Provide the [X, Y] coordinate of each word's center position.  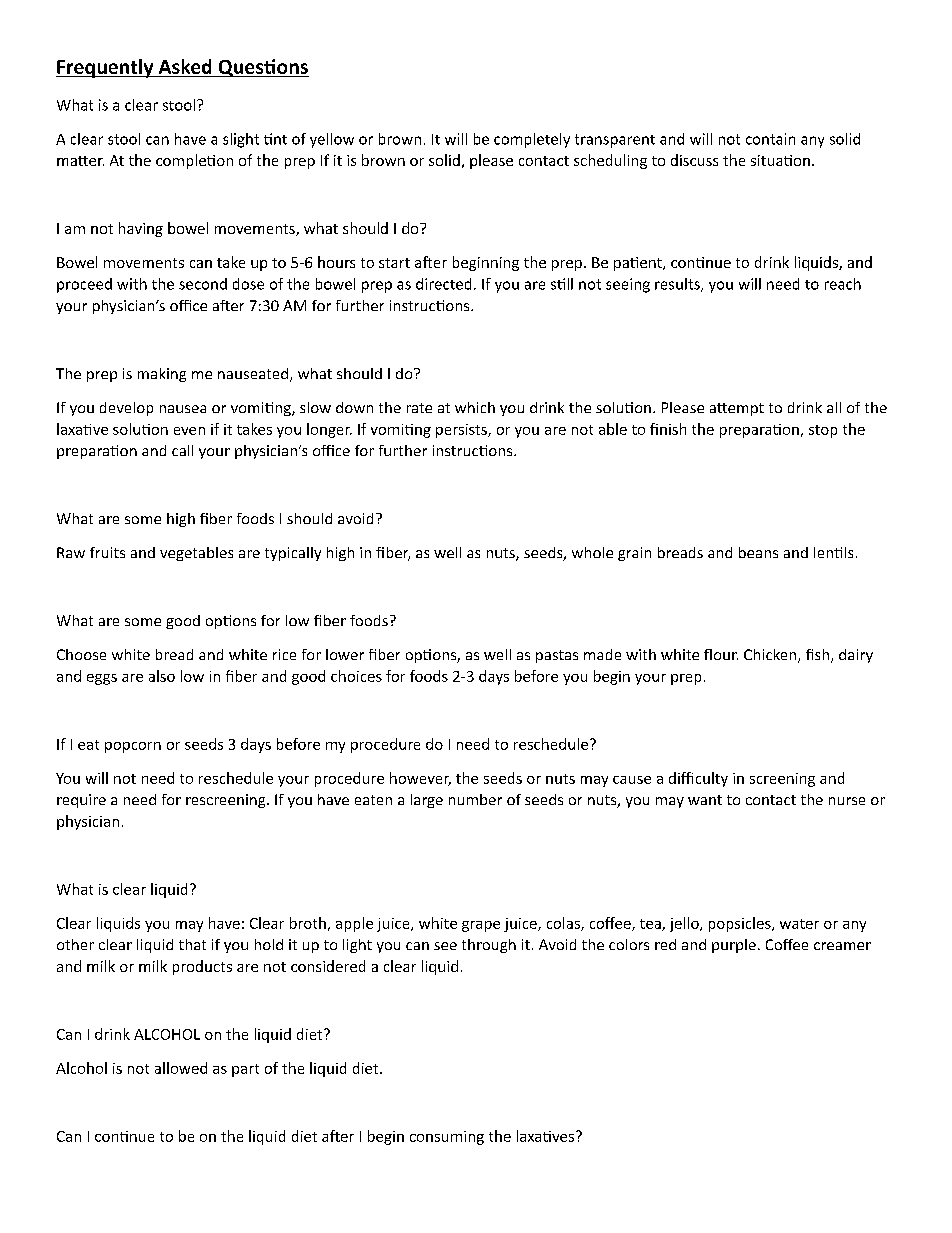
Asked [185, 66]
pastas [557, 656]
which [475, 407]
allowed [181, 1068]
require [81, 801]
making [162, 375]
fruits [107, 552]
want [705, 800]
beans [758, 552]
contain [770, 139]
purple [734, 946]
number [475, 799]
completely [532, 140]
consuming [447, 1138]
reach [843, 284]
